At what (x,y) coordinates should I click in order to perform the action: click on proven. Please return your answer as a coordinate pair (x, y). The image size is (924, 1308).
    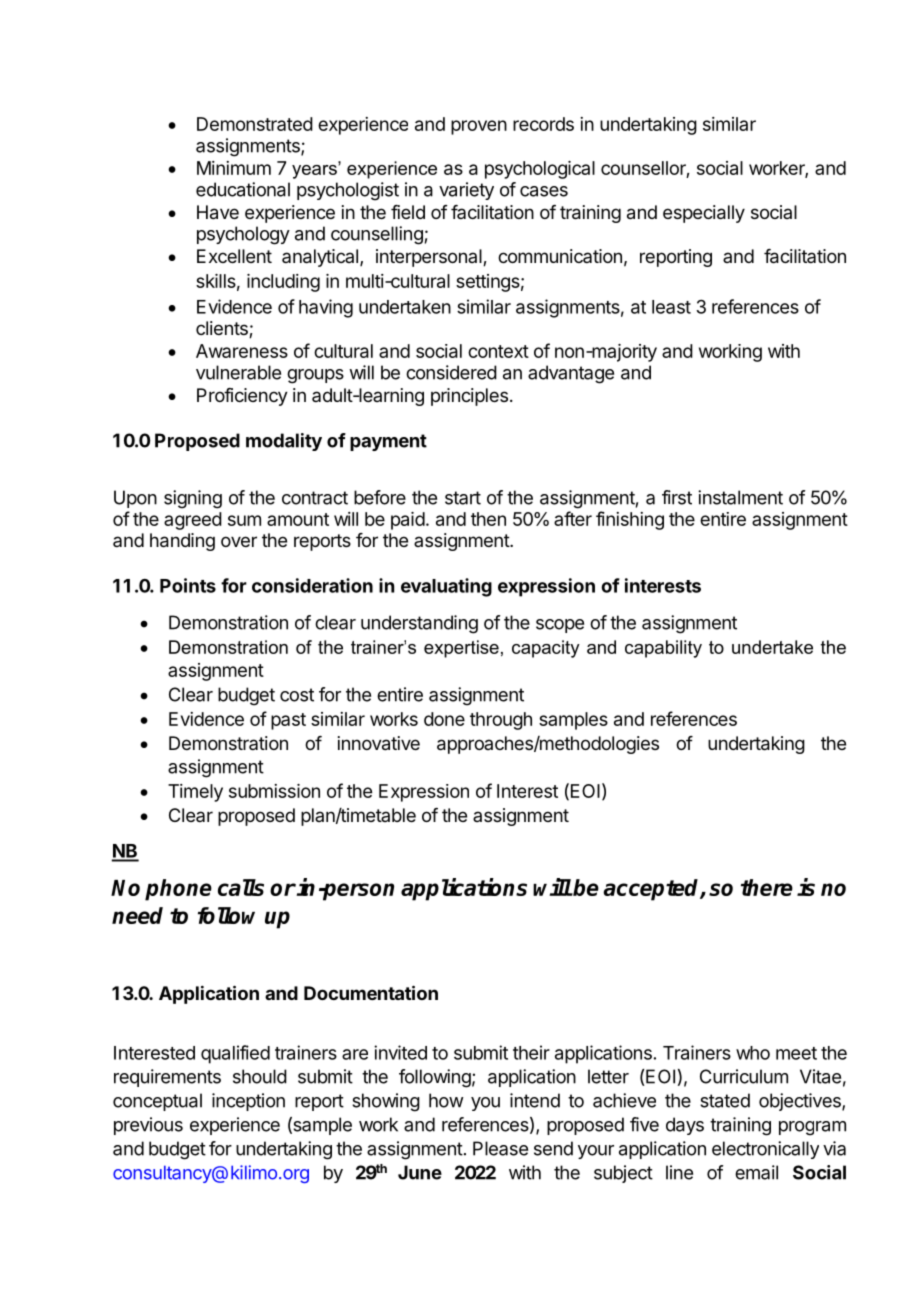
    Looking at the image, I should click on (479, 127).
